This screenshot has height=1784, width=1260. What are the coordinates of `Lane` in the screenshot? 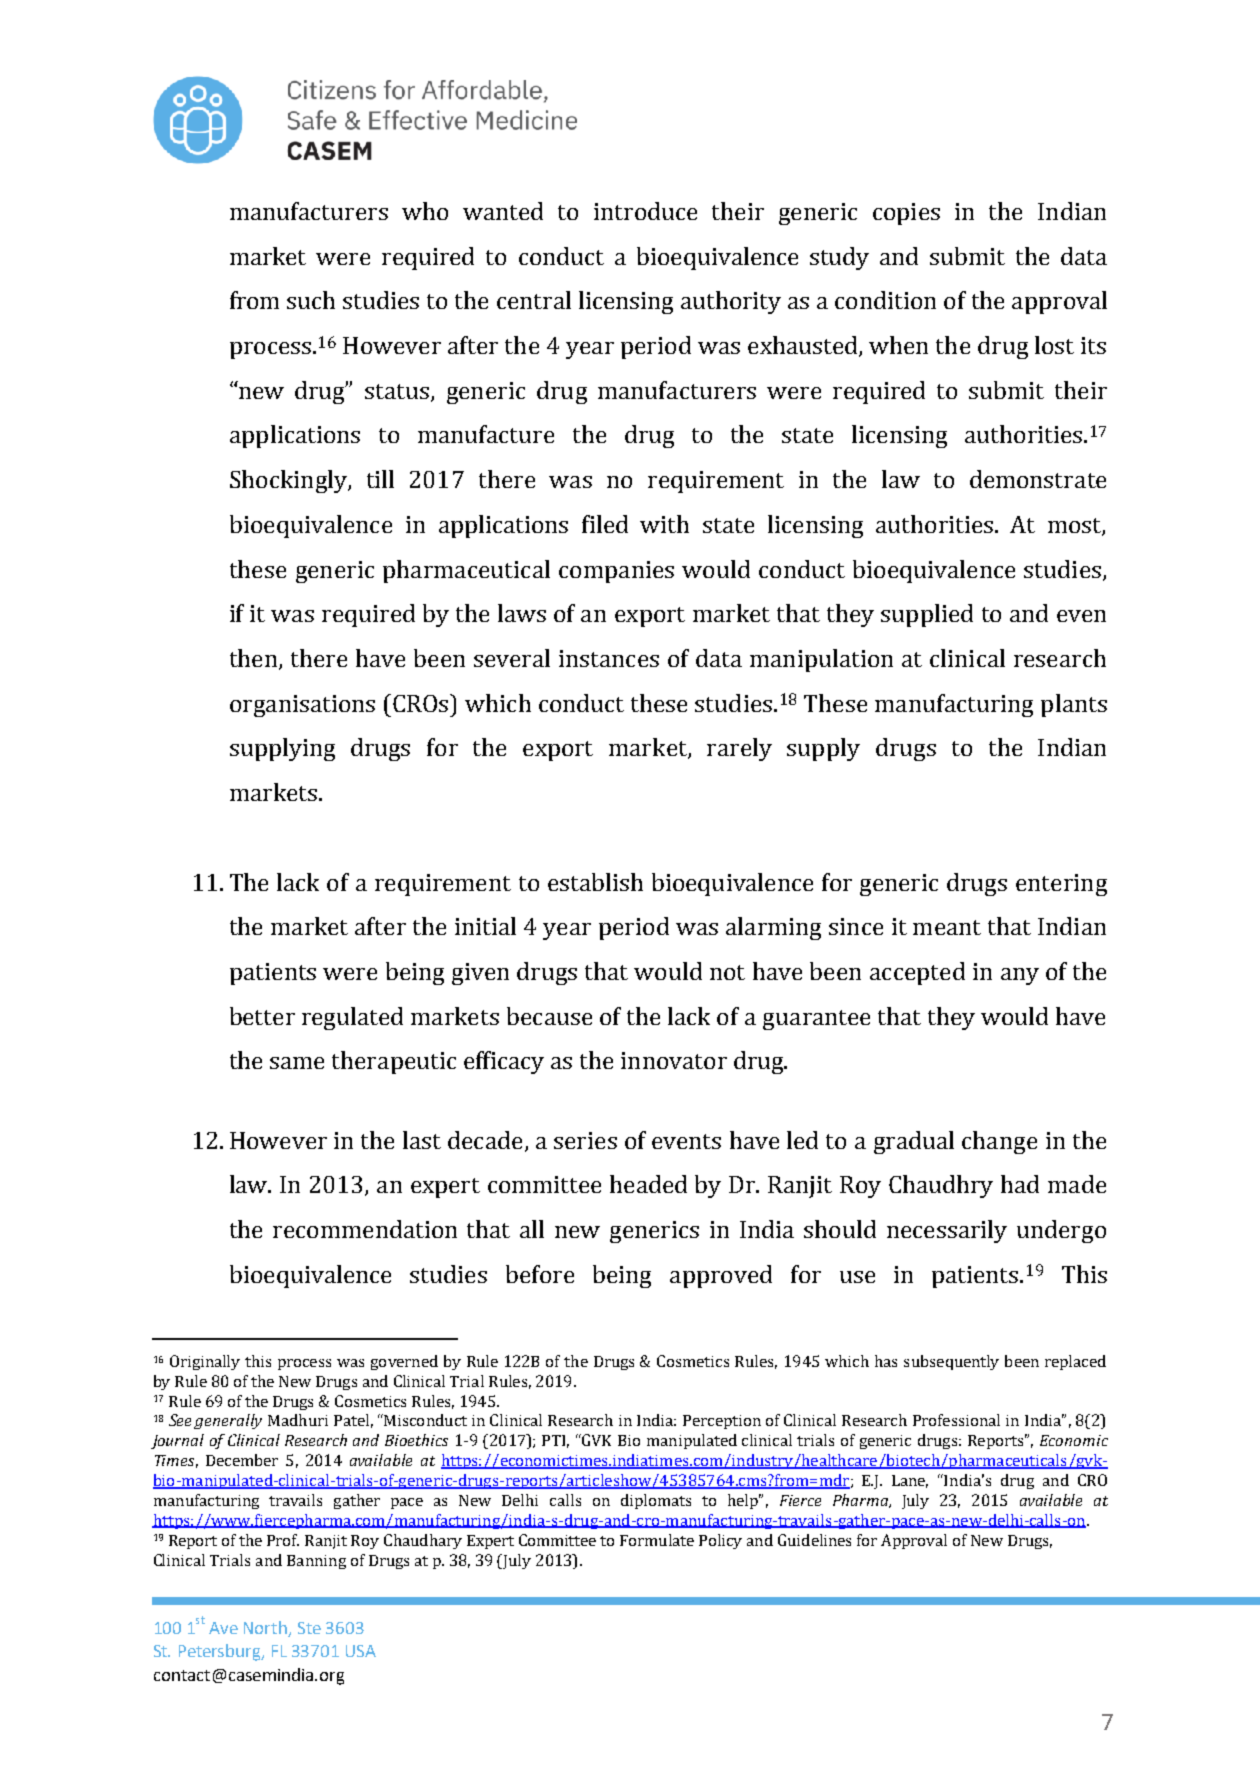 It's located at (910, 1481).
